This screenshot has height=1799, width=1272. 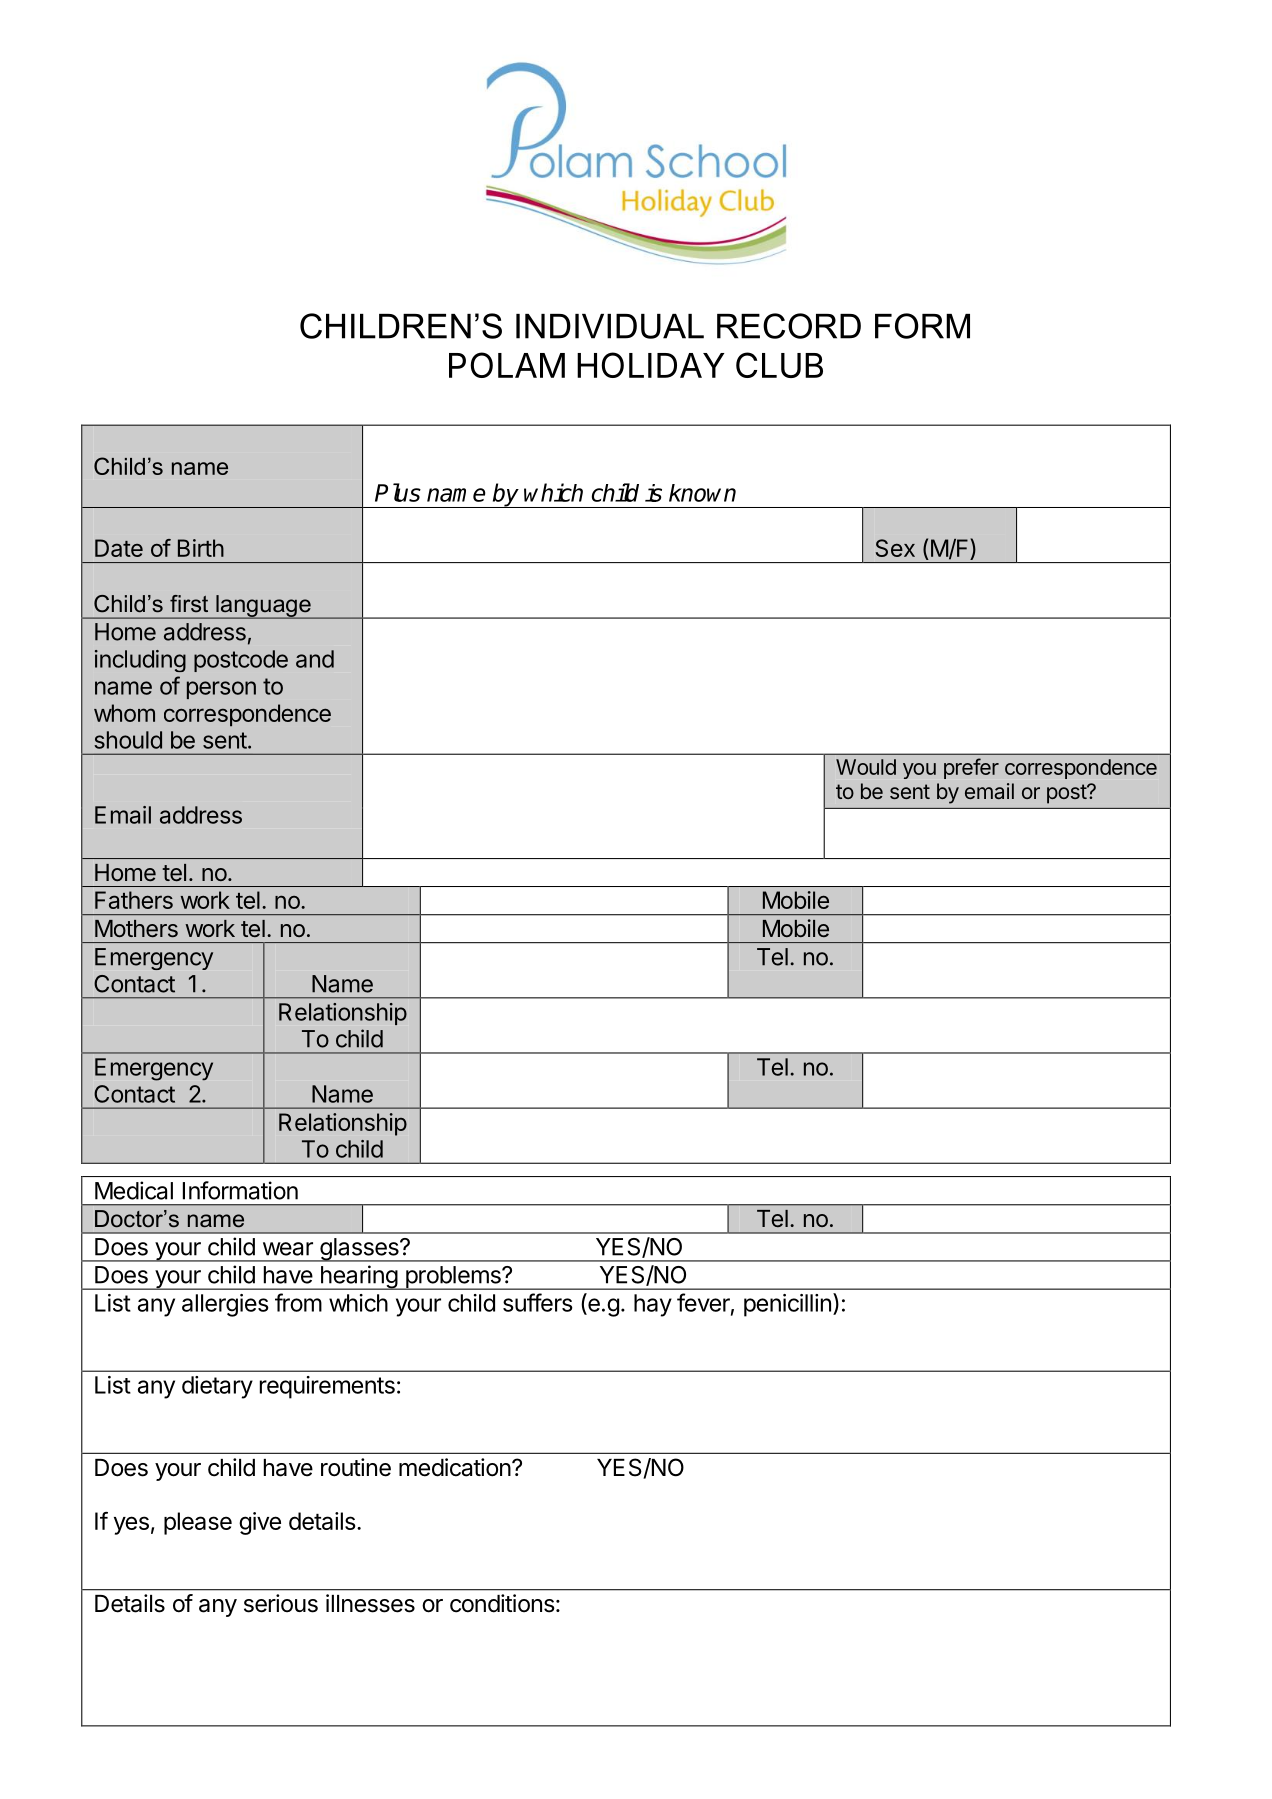 I want to click on conditions, so click(x=502, y=1603).
